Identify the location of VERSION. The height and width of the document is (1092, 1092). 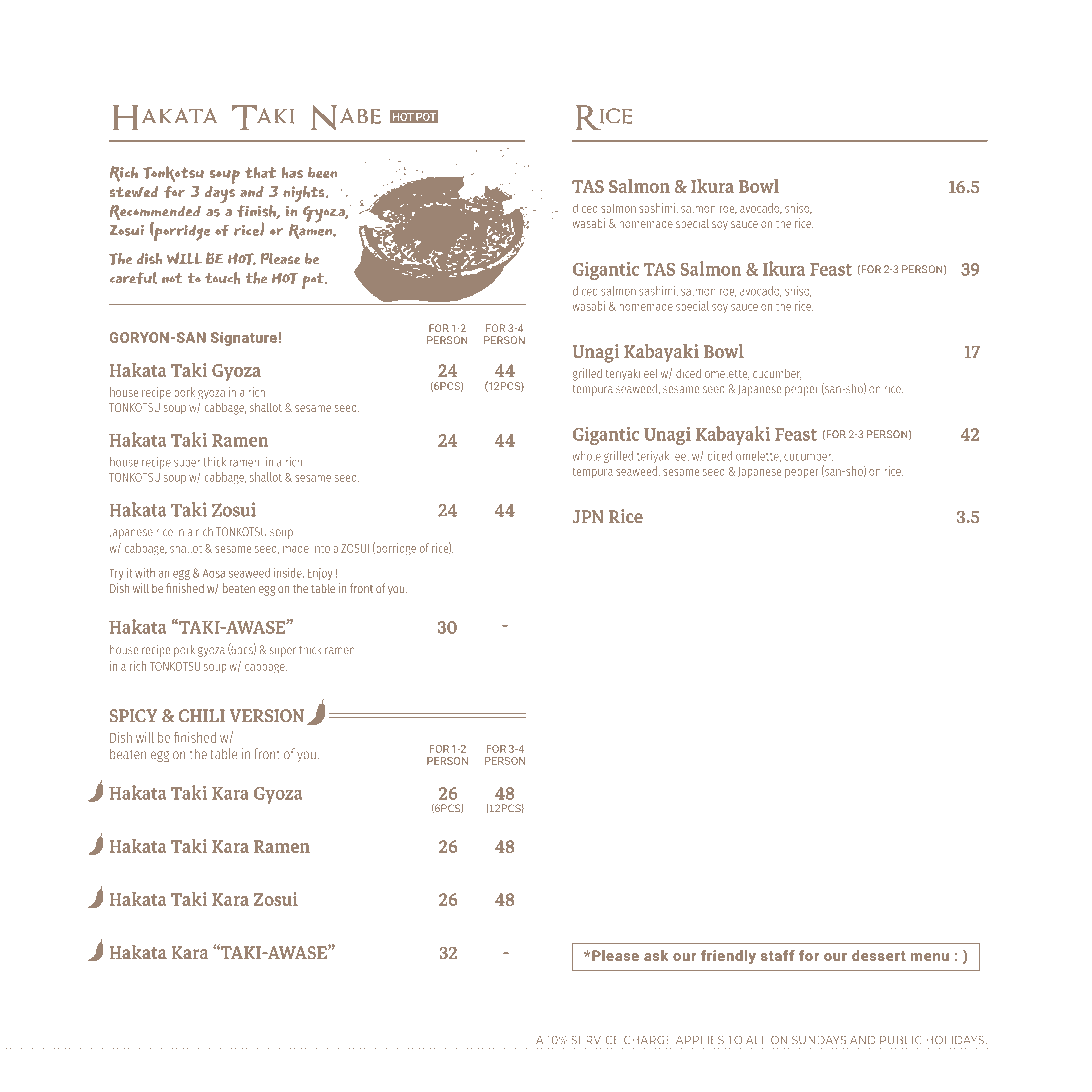
(267, 715).
